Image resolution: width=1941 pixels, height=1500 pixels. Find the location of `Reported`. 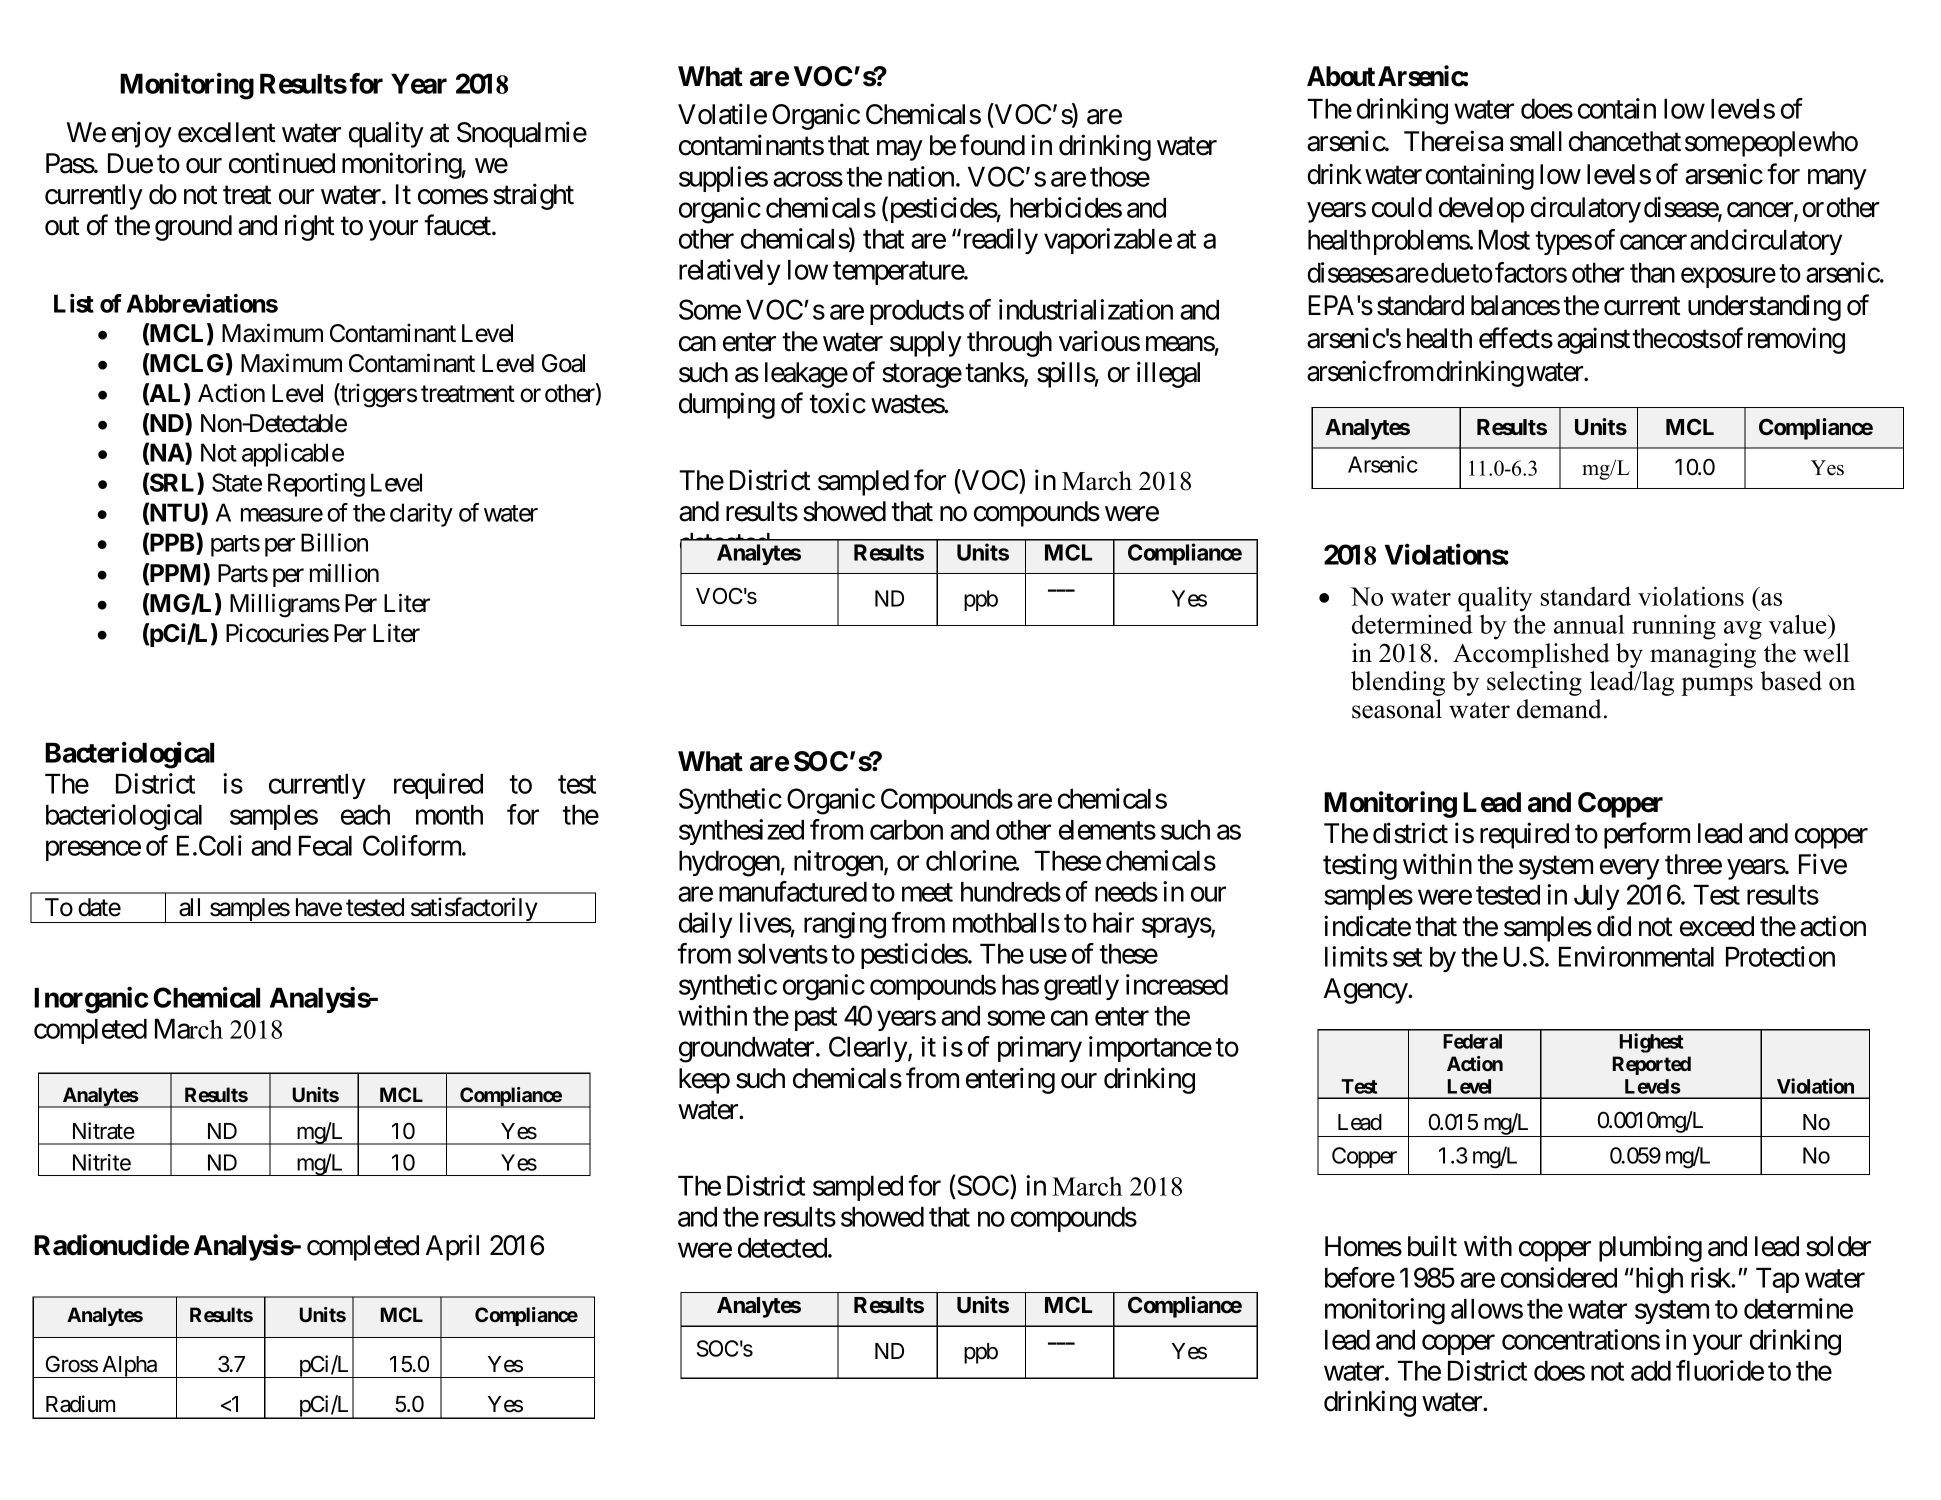

Reported is located at coordinates (1652, 1065).
